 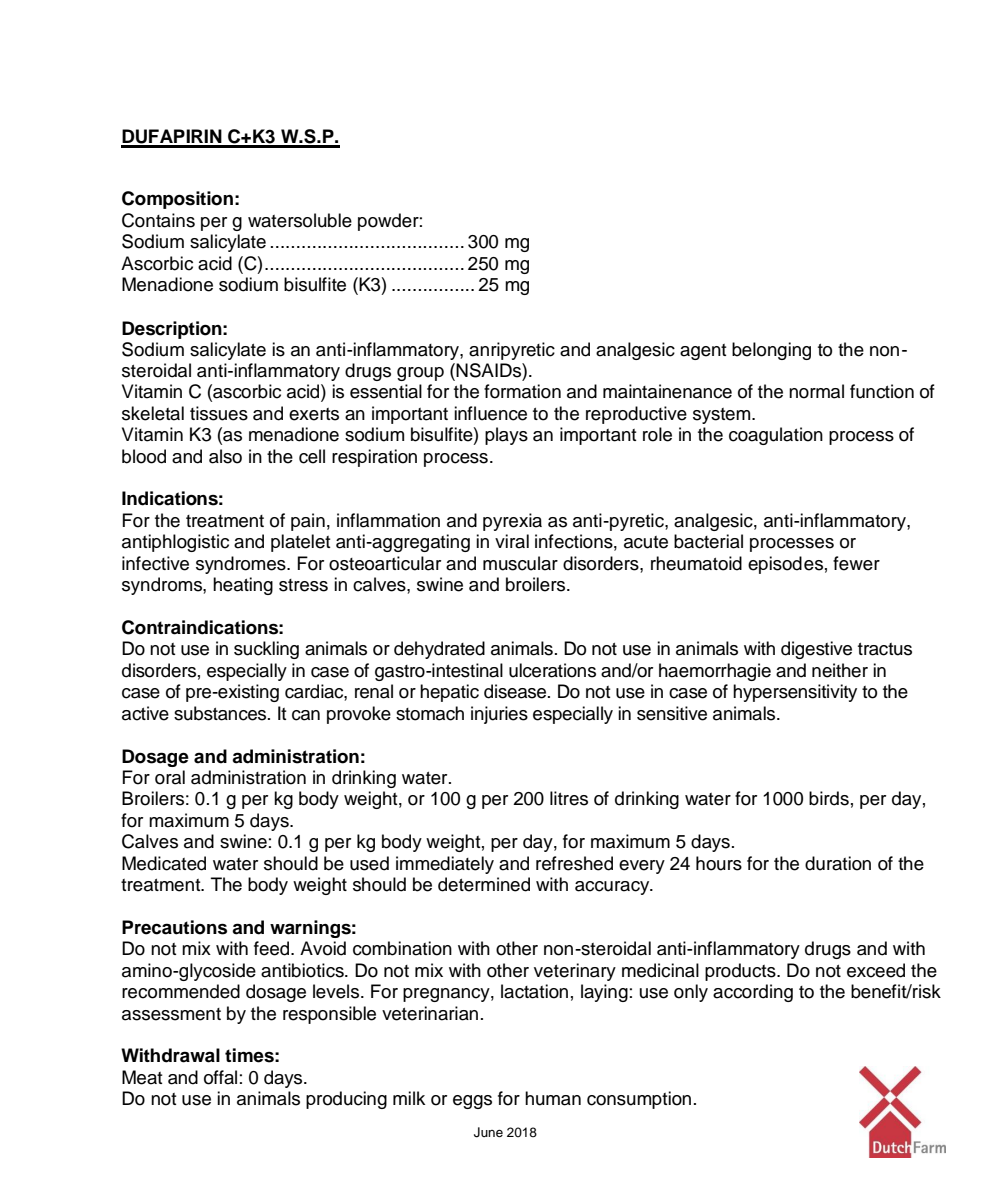 What do you see at coordinates (829, 798) in the document?
I see `birds` at bounding box center [829, 798].
